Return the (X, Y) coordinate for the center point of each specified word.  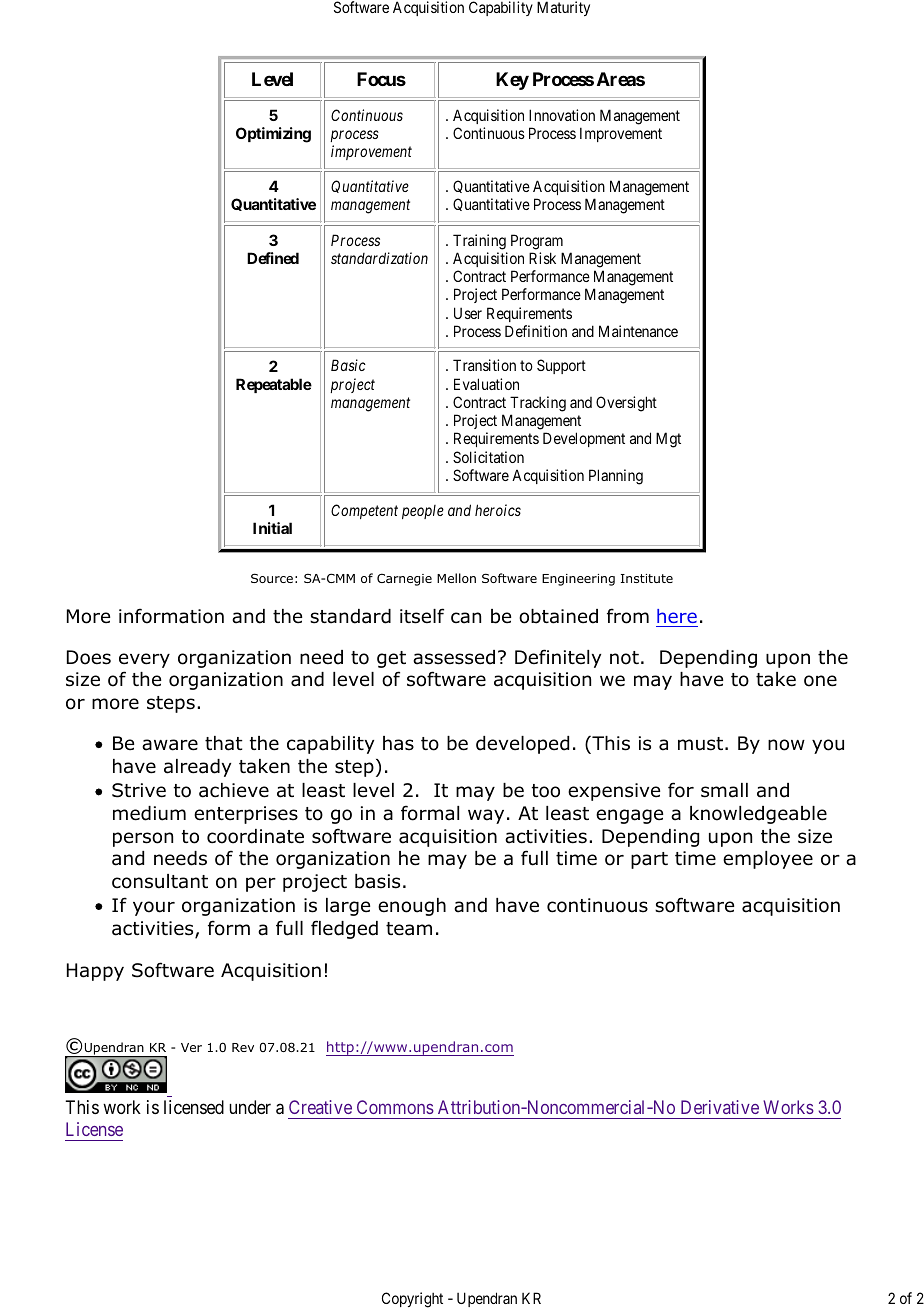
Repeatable (274, 385)
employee (768, 860)
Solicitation (488, 457)
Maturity (563, 8)
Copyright (412, 1300)
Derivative (720, 1107)
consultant (160, 881)
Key (512, 81)
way (486, 816)
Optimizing (273, 135)
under (250, 1107)
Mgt (668, 440)
